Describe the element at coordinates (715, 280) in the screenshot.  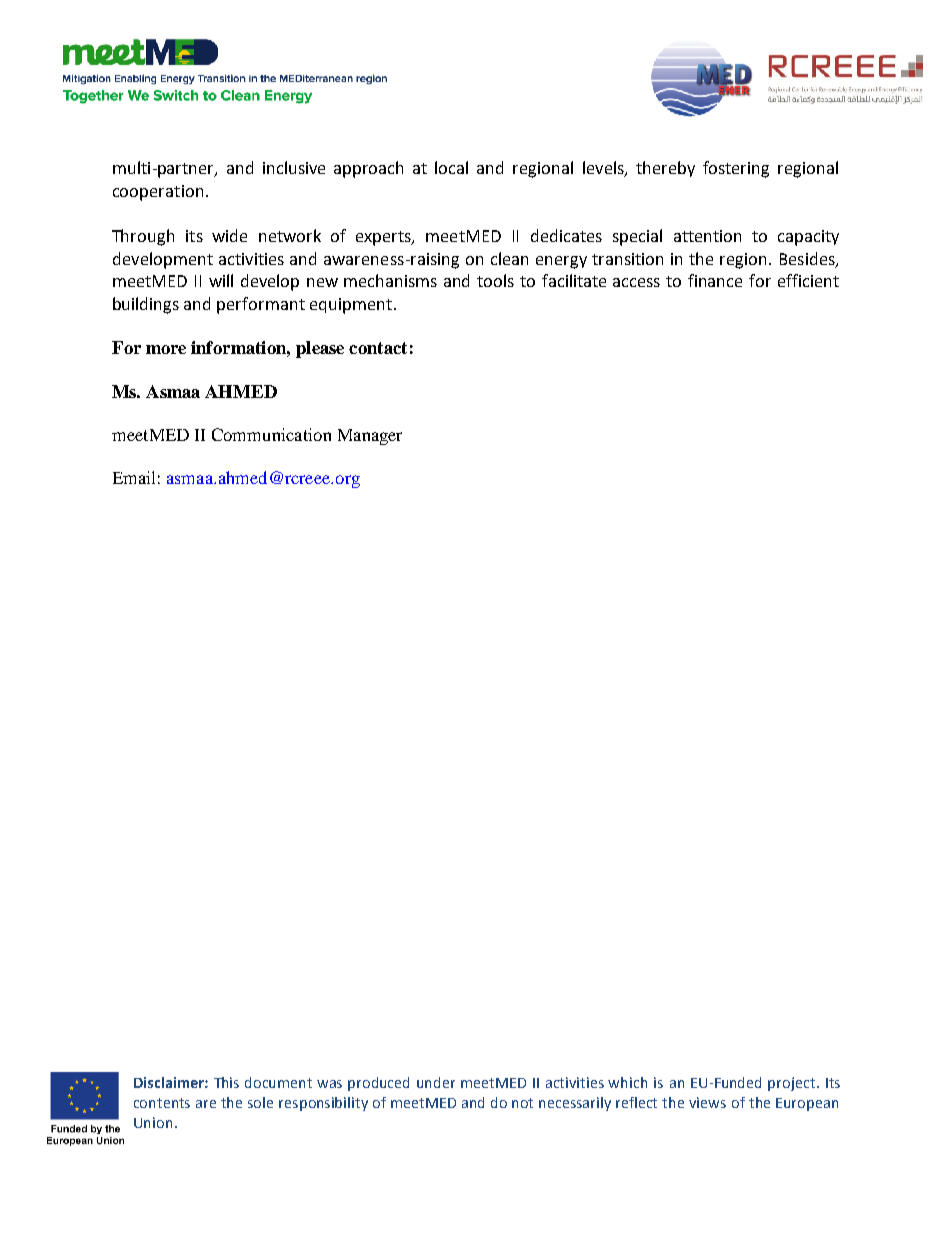
I see `finance` at that location.
